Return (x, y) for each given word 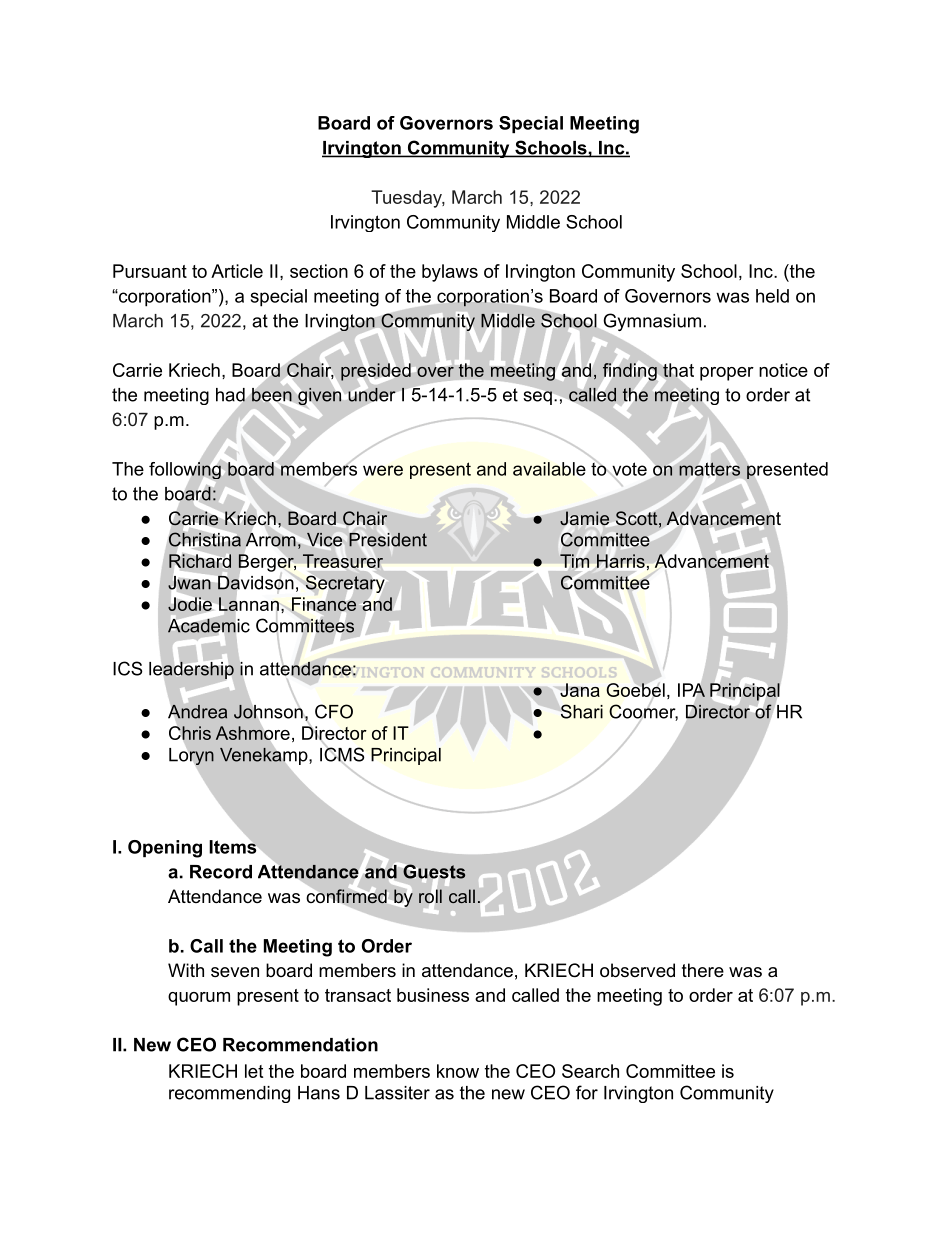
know (458, 1071)
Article (237, 271)
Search (590, 1071)
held (772, 296)
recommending (229, 1094)
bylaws (450, 273)
